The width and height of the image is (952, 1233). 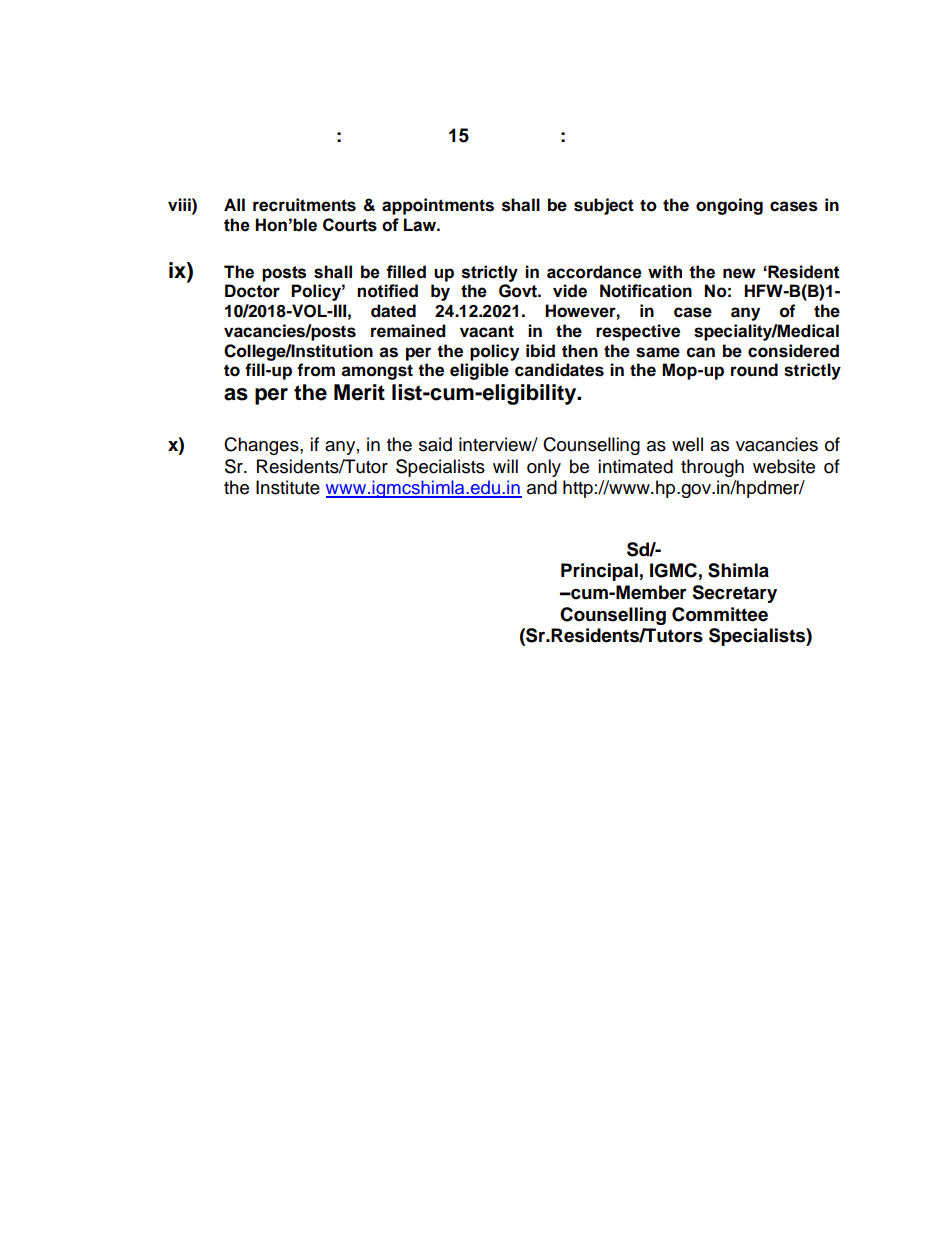 I want to click on Secretary, so click(x=734, y=594).
